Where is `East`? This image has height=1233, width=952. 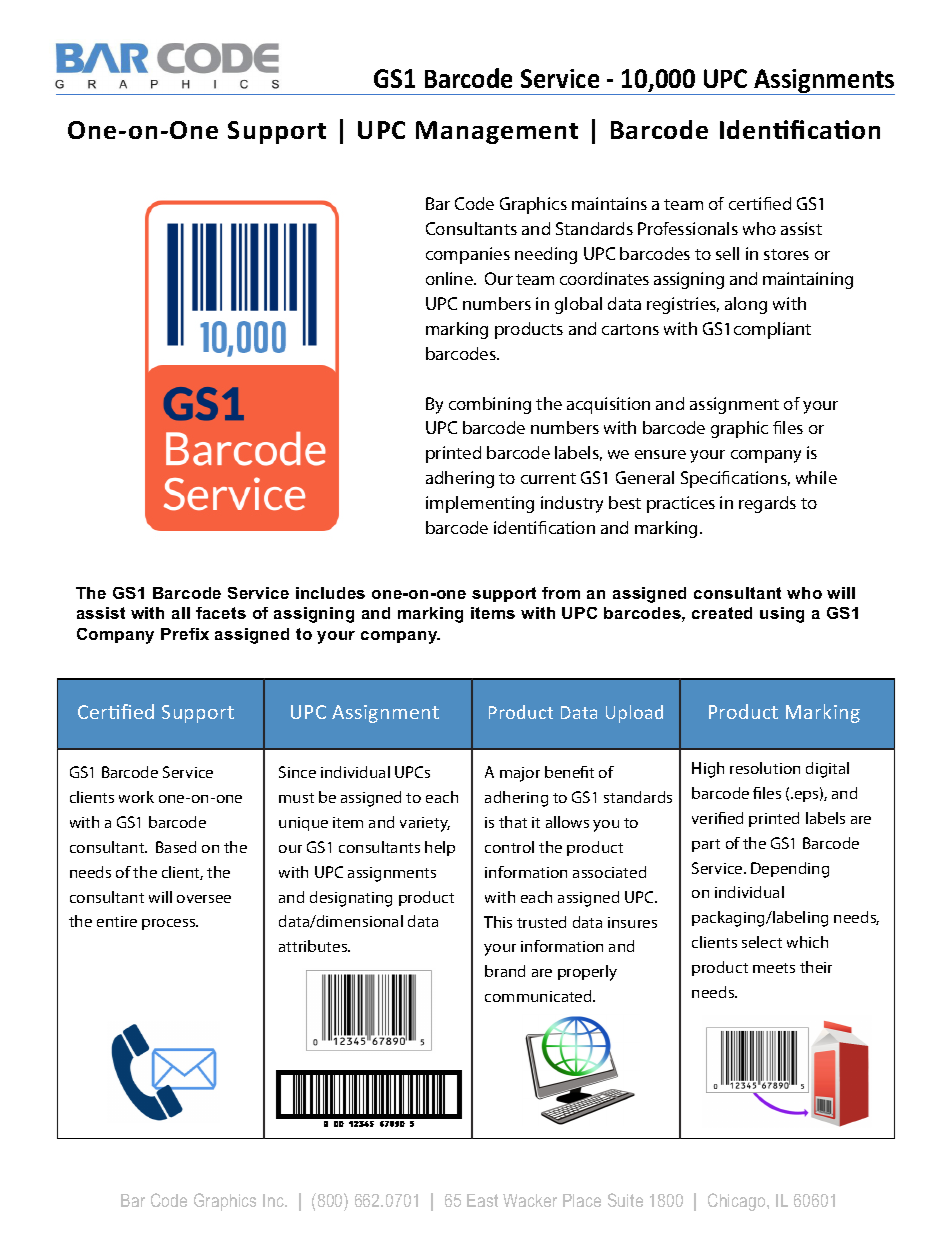 East is located at coordinates (482, 1200).
